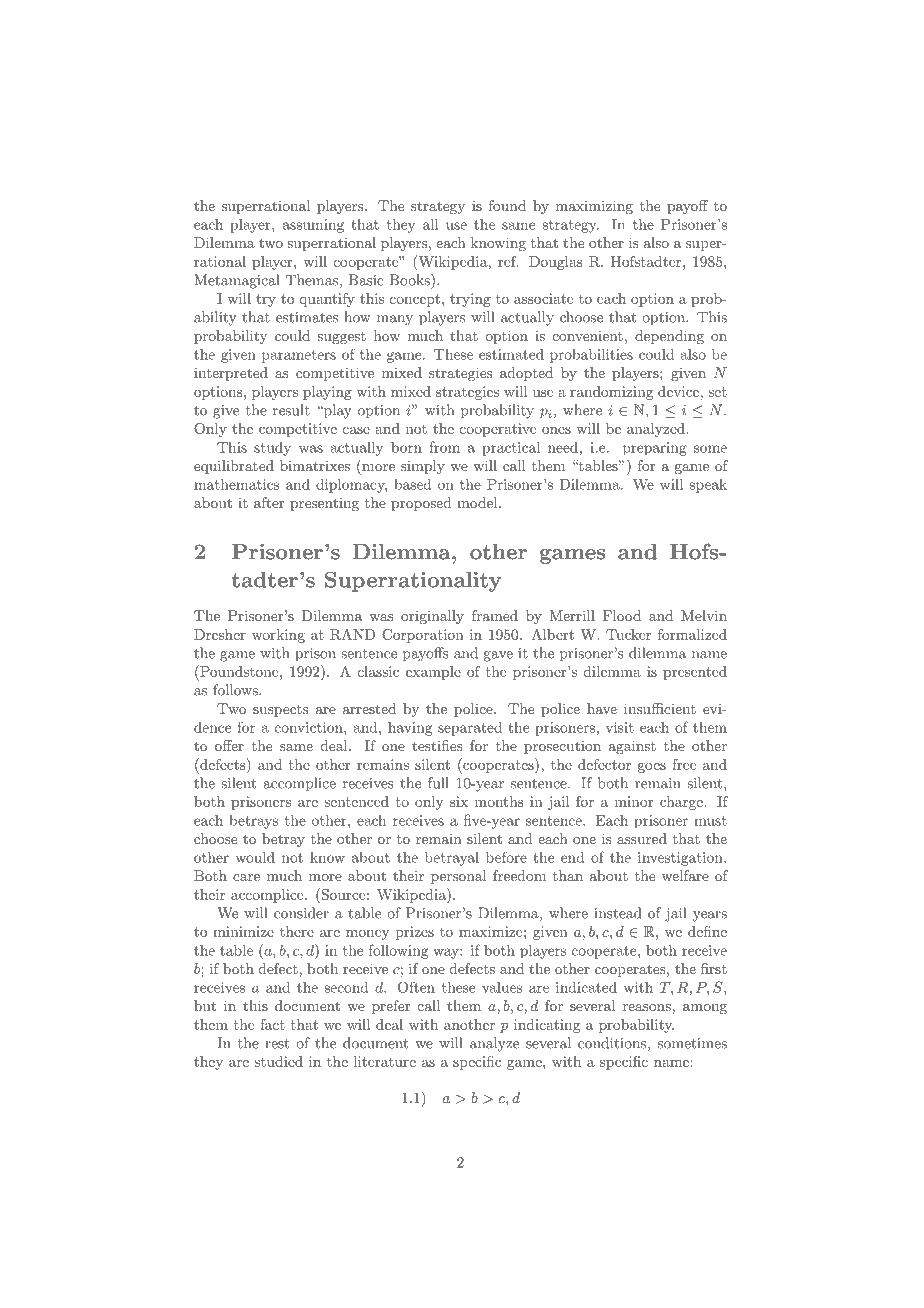 This document has width=924, height=1308. What do you see at coordinates (280, 711) in the document?
I see `suspects` at bounding box center [280, 711].
